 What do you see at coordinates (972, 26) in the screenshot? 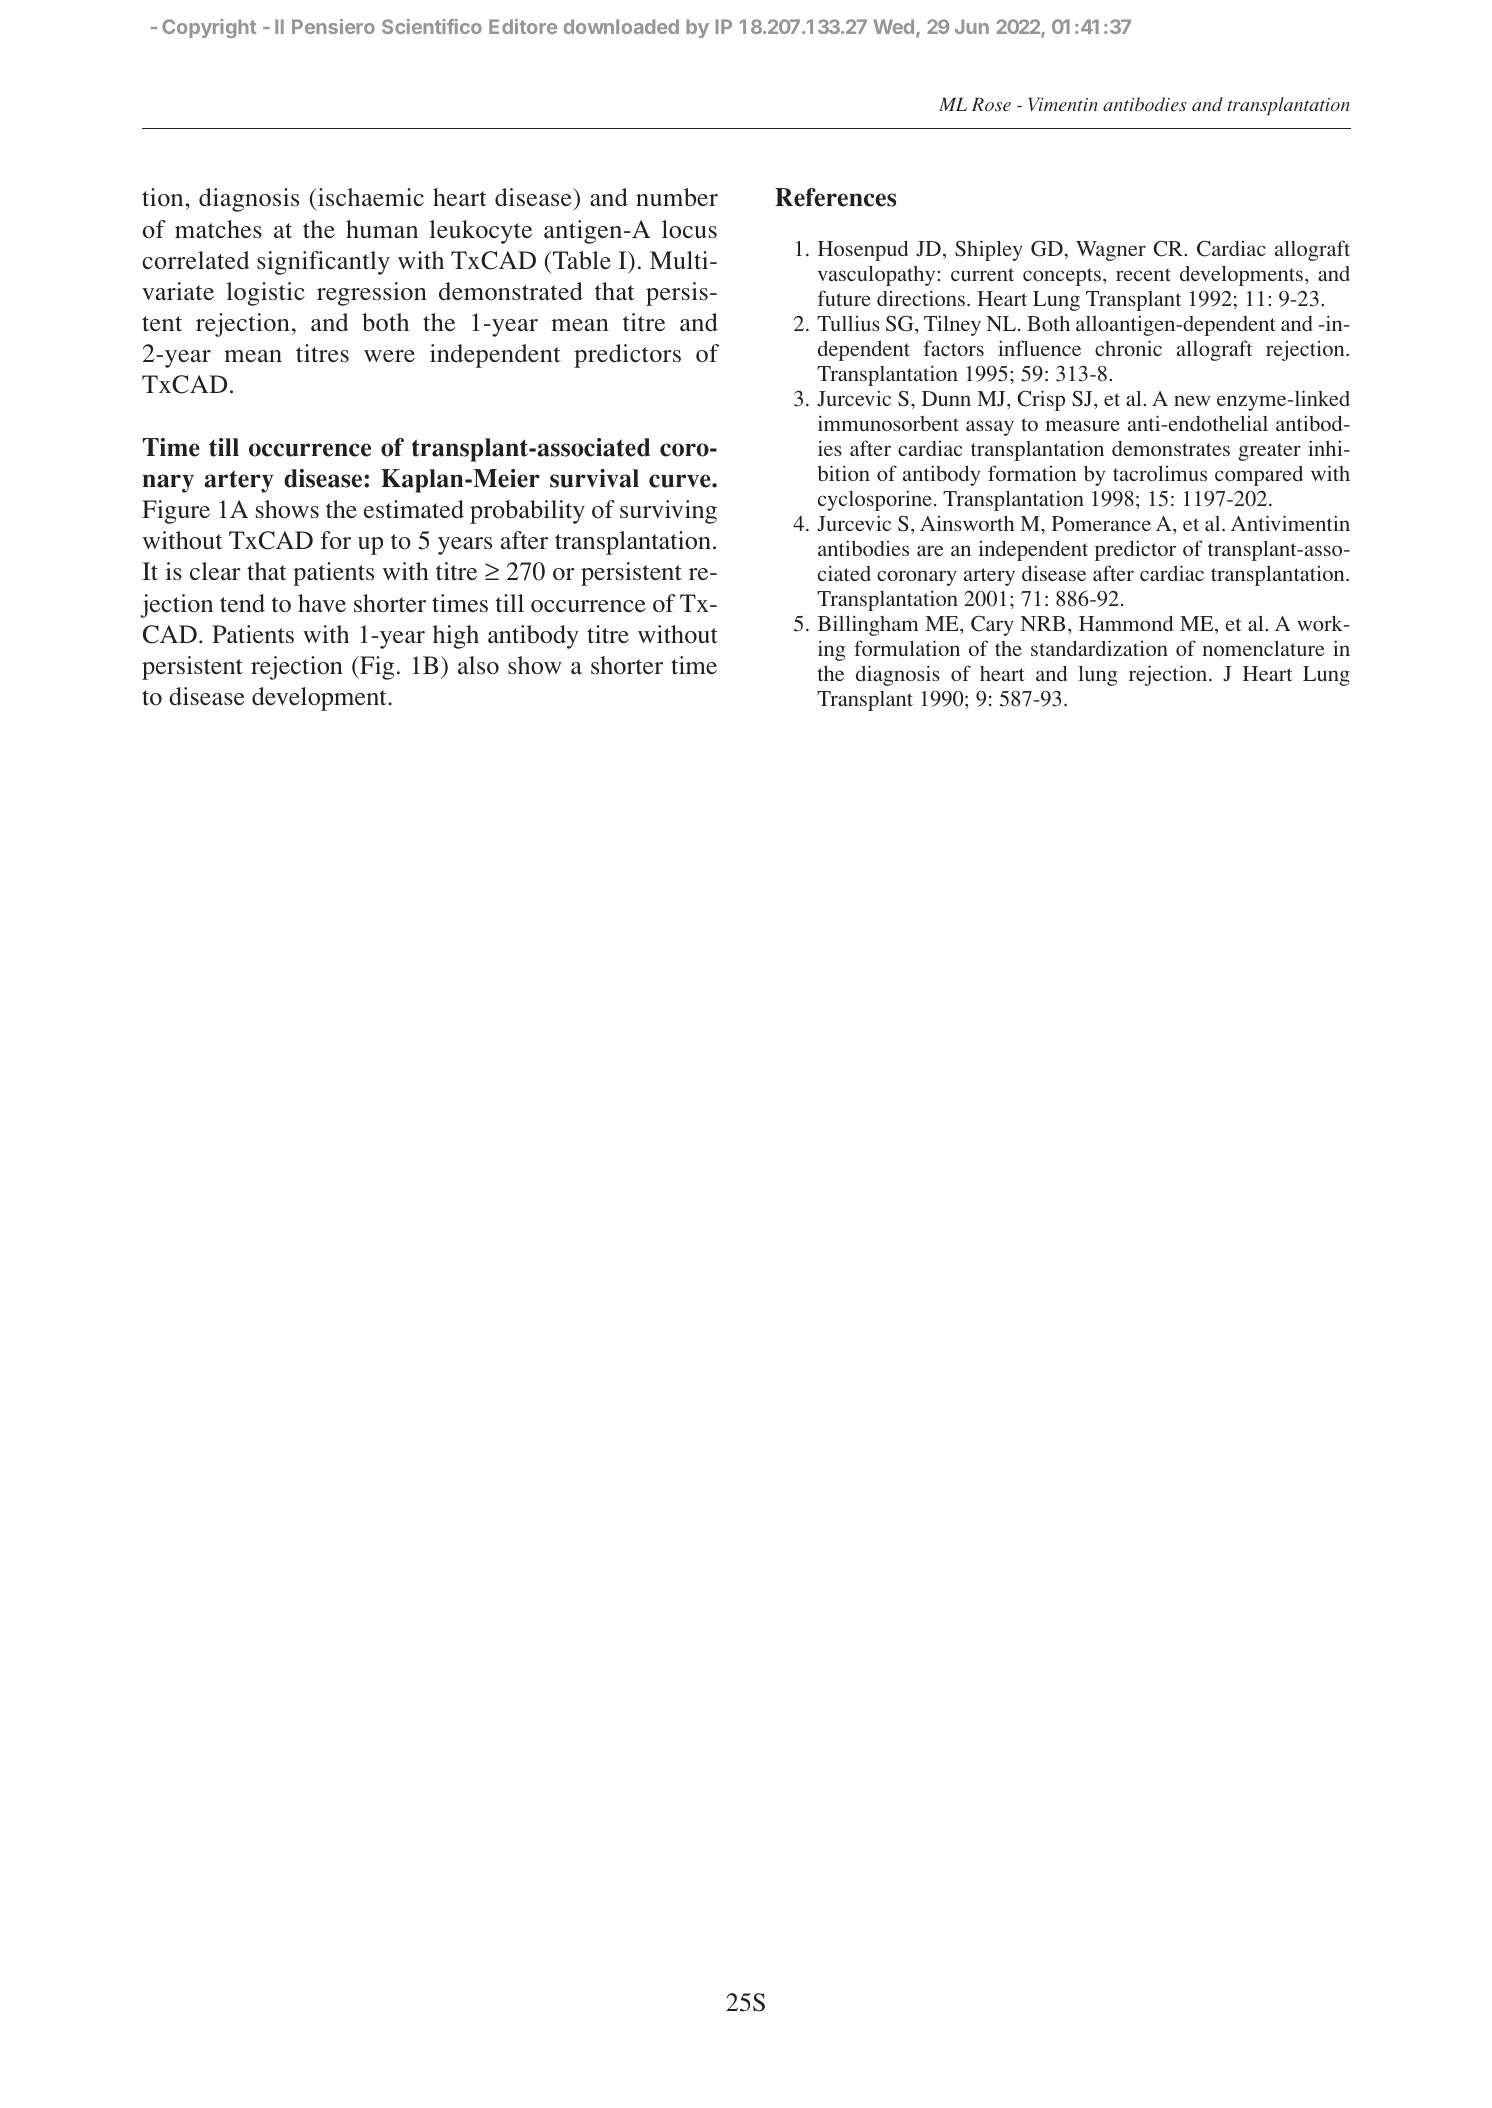
I see `Jun` at bounding box center [972, 26].
